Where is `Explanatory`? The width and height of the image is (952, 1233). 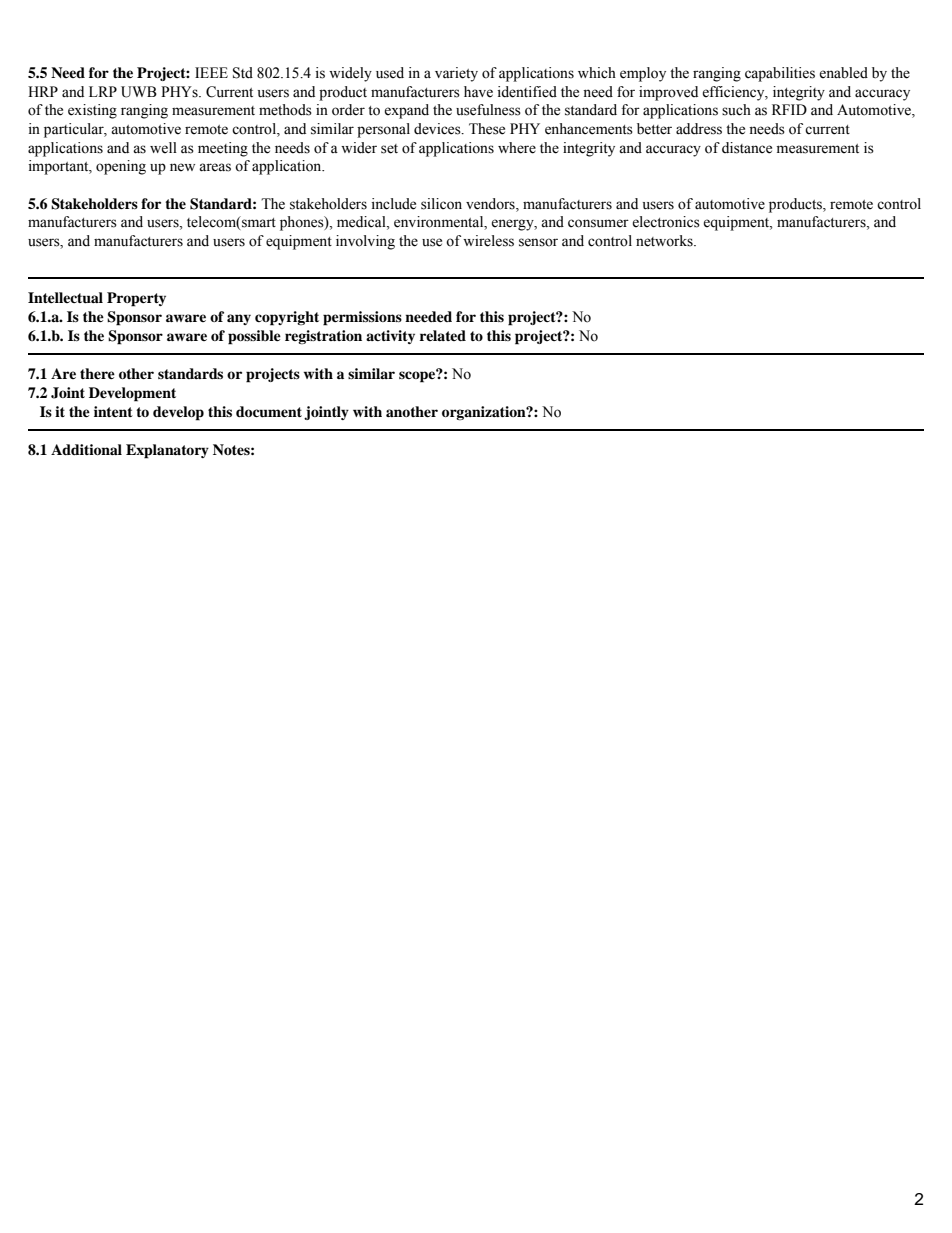 Explanatory is located at coordinates (167, 451).
